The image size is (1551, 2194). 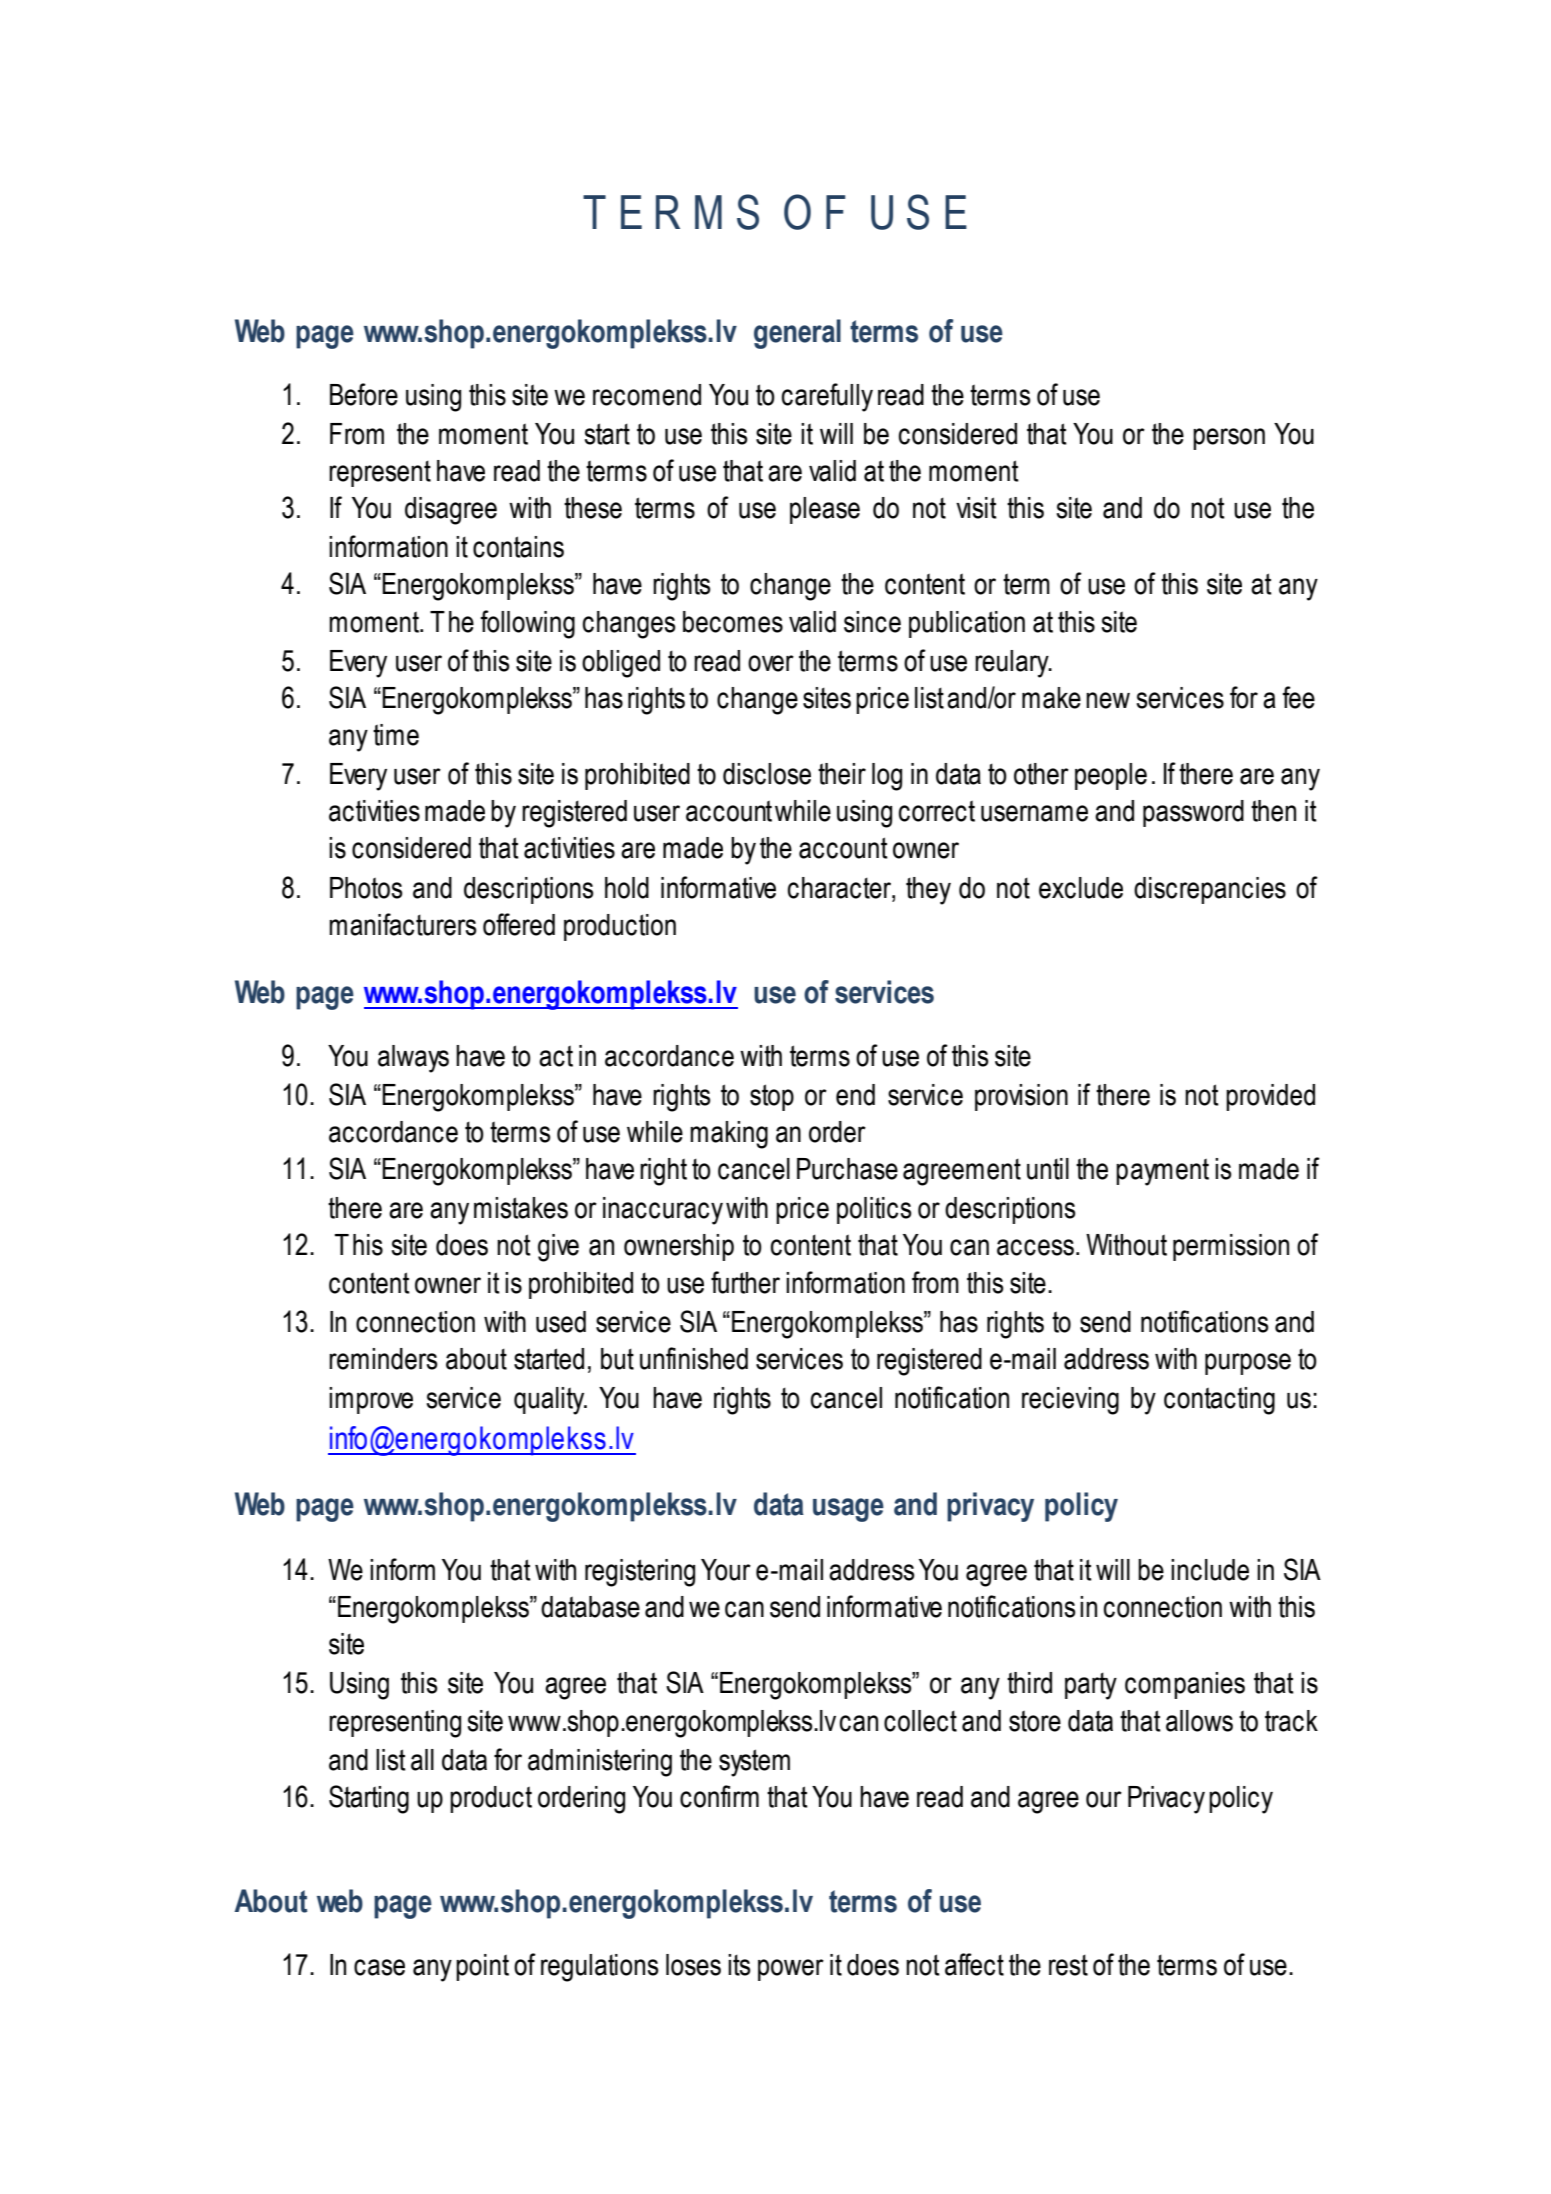 I want to click on person, so click(x=1229, y=439).
